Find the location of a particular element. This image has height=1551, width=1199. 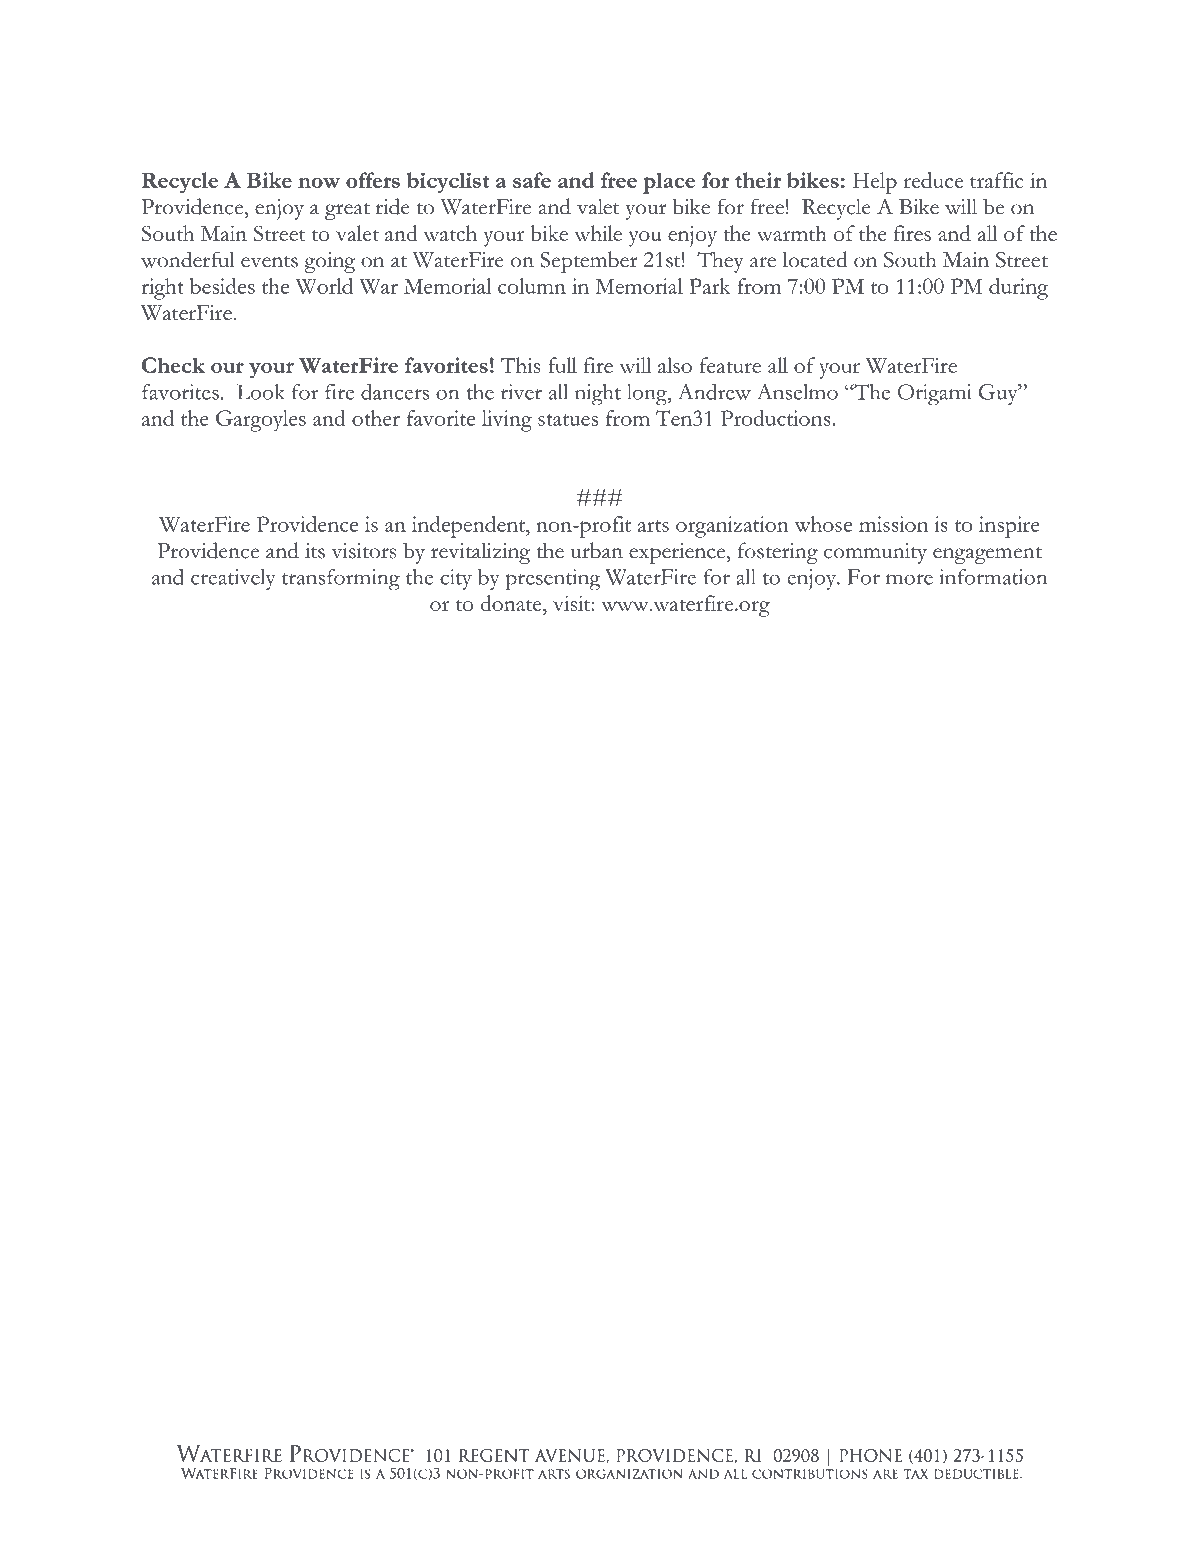

mission is located at coordinates (893, 524).
